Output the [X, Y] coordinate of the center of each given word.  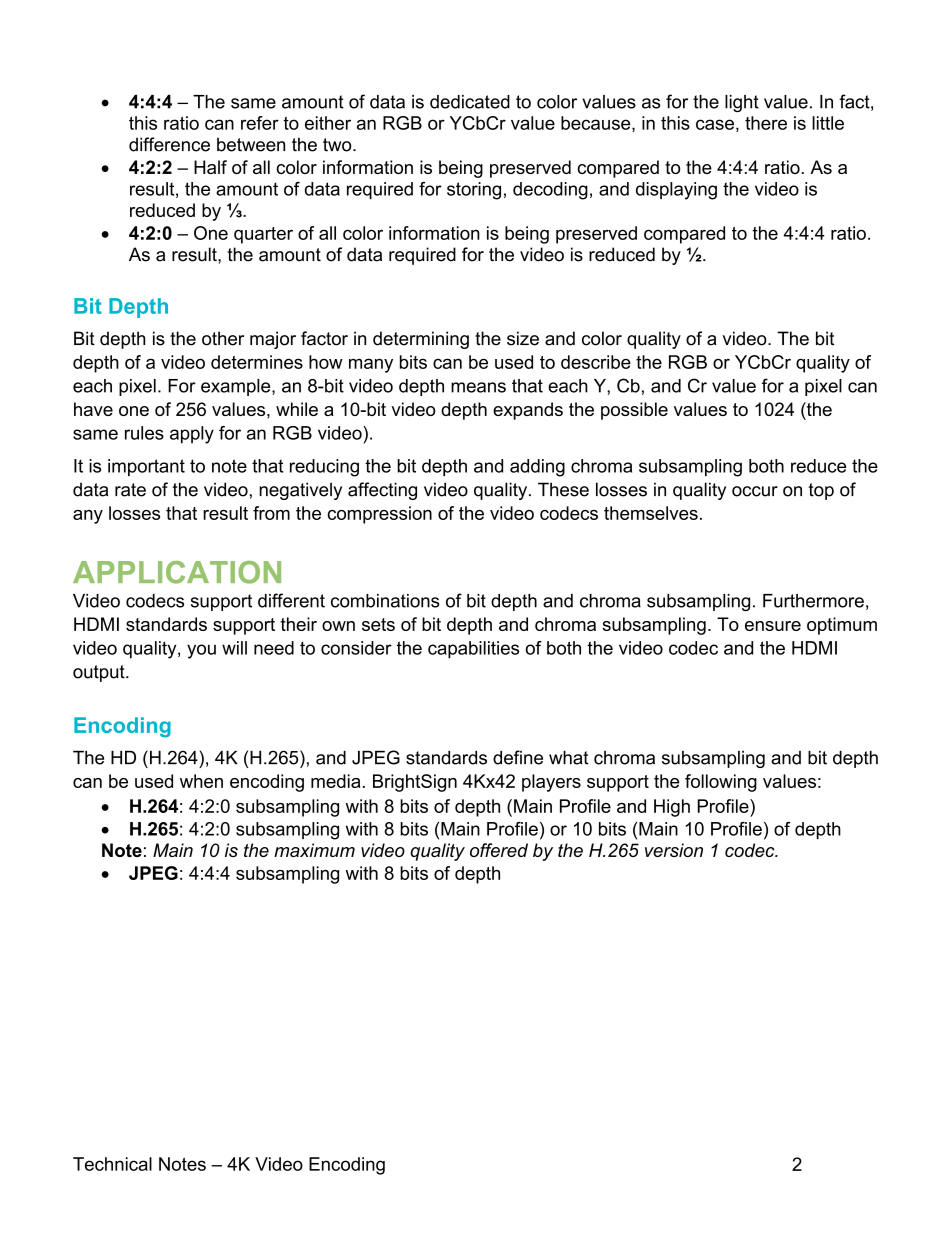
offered [499, 850]
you [201, 651]
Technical [112, 1164]
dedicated [470, 102]
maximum [314, 850]
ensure [773, 626]
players [551, 783]
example [237, 387]
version [674, 850]
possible [634, 411]
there [766, 123]
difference [169, 144]
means [478, 387]
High [672, 808]
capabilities [473, 650]
